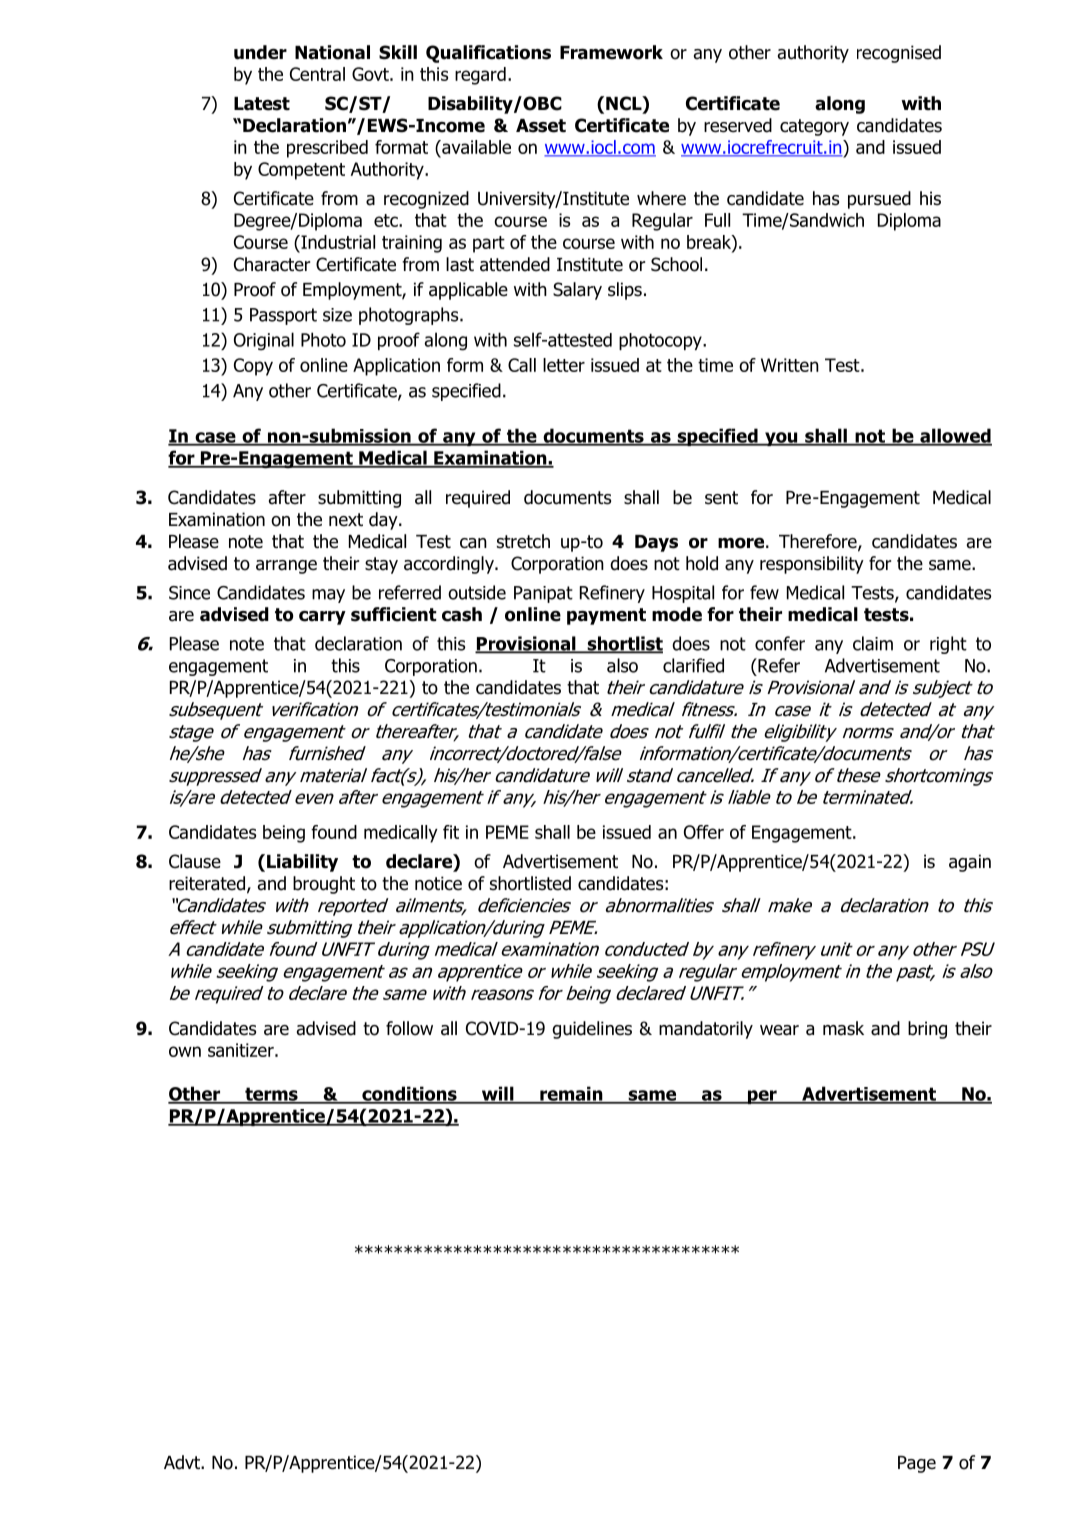 The image size is (1082, 1530). I want to click on recognised, so click(899, 54).
